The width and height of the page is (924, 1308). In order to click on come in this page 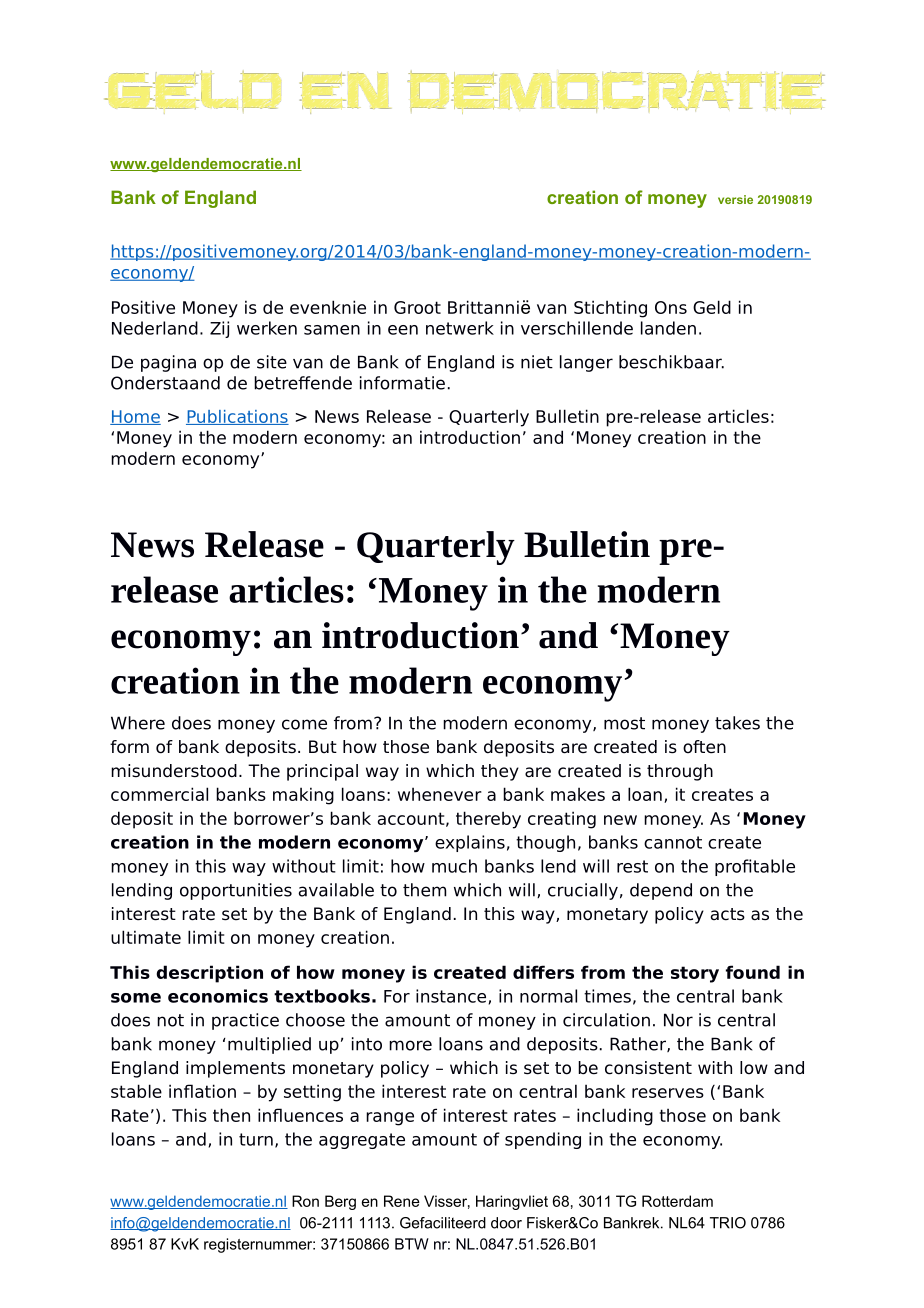, I will do `click(304, 724)`.
